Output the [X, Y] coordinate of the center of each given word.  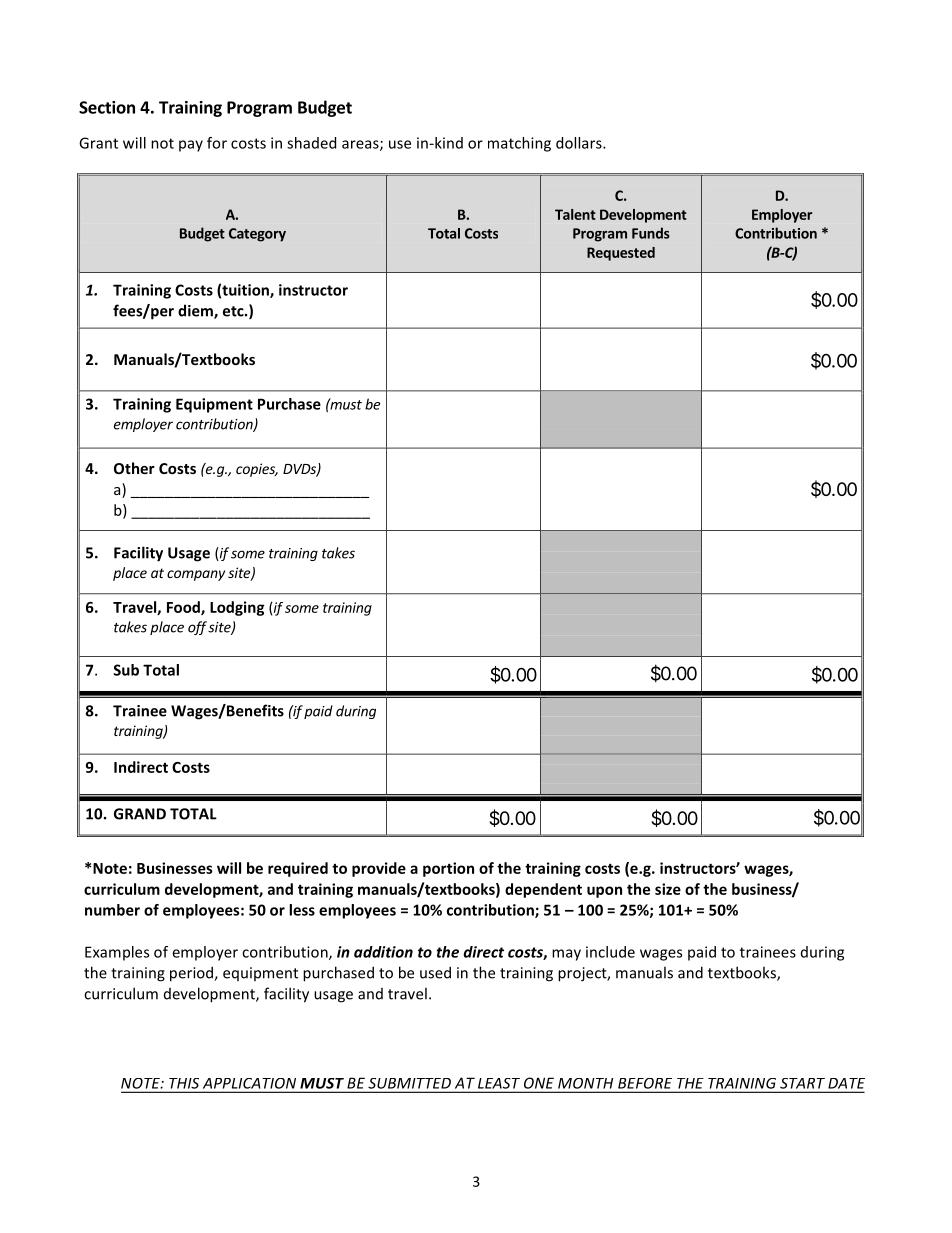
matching [519, 144]
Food [184, 608]
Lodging [237, 608]
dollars [580, 143]
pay [191, 146]
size [668, 889]
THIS [184, 1083]
